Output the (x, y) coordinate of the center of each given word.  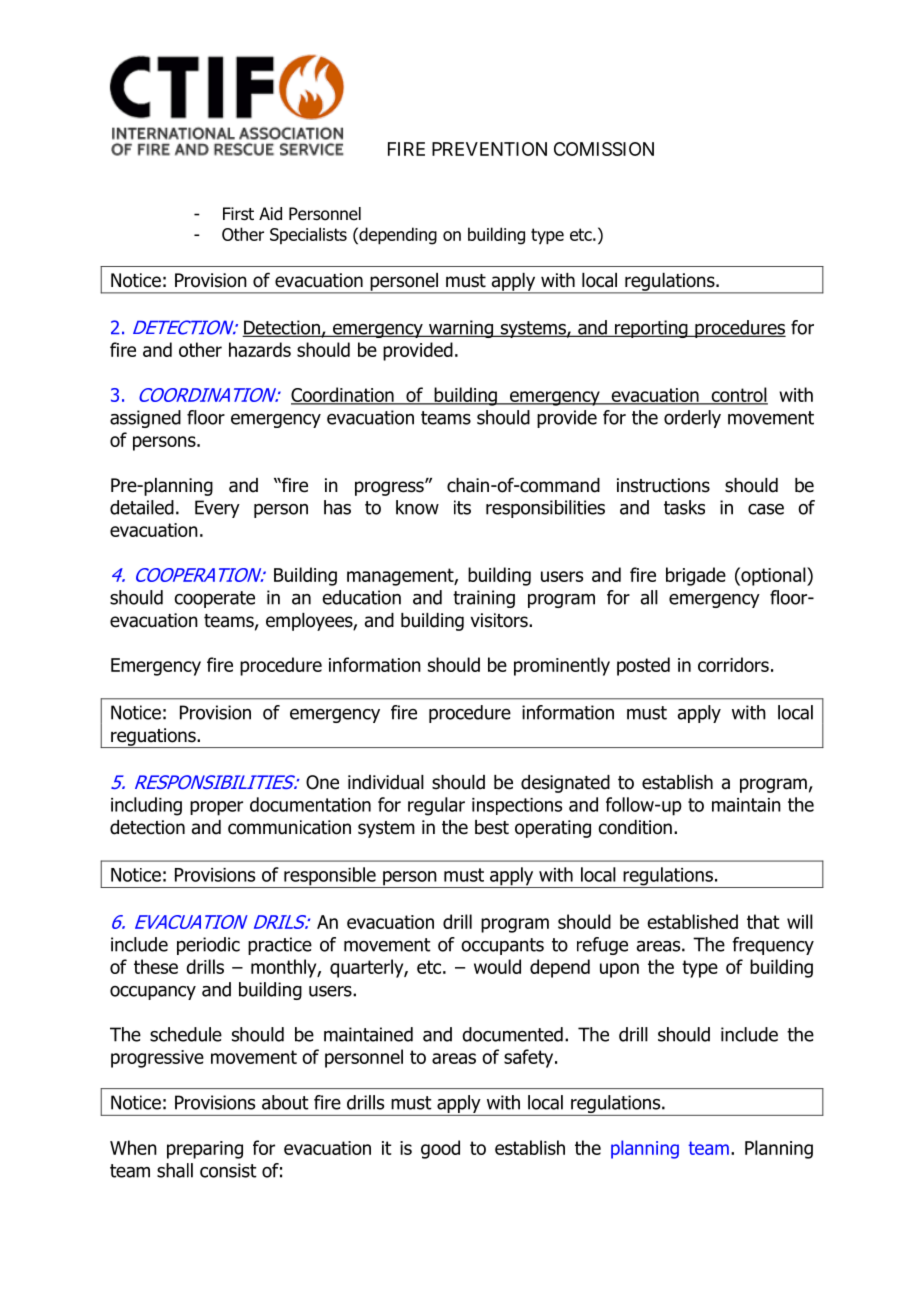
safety (530, 1058)
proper (216, 808)
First (238, 214)
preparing (205, 1150)
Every (217, 509)
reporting (651, 329)
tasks (684, 507)
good (440, 1149)
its (462, 507)
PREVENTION (489, 149)
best (492, 827)
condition (635, 827)
